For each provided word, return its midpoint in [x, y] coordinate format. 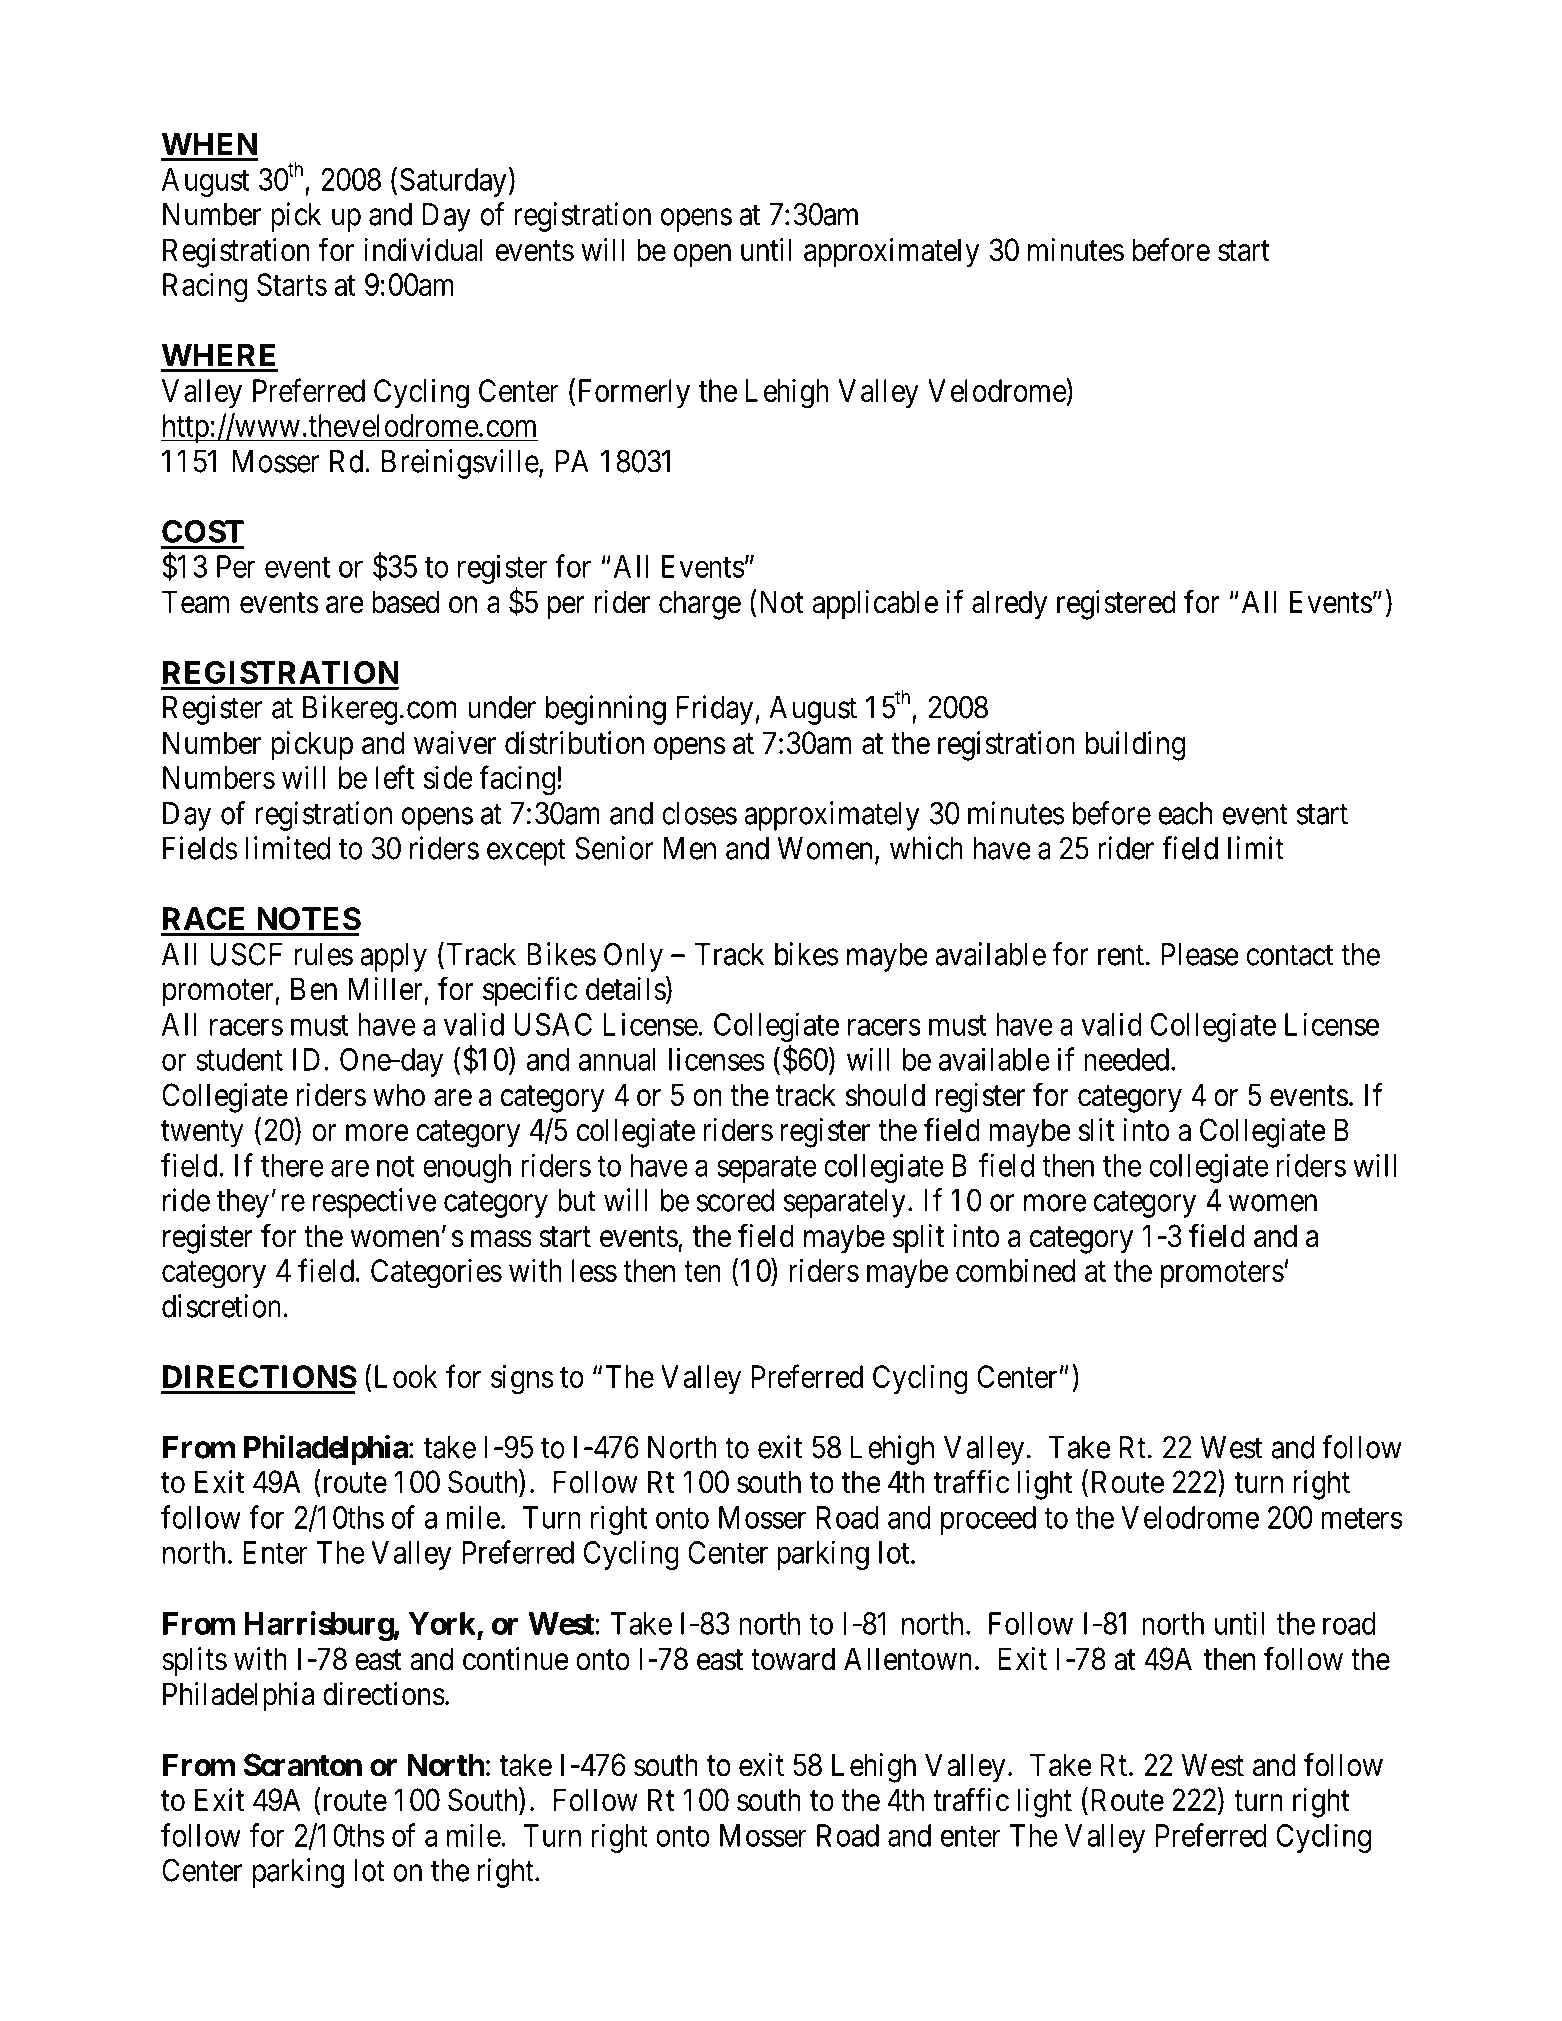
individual [423, 250]
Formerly [634, 393]
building [1135, 746]
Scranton [303, 1765]
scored [735, 1200]
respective [374, 1203]
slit [1097, 1130]
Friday [714, 710]
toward [793, 1659]
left [395, 777]
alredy [1009, 605]
